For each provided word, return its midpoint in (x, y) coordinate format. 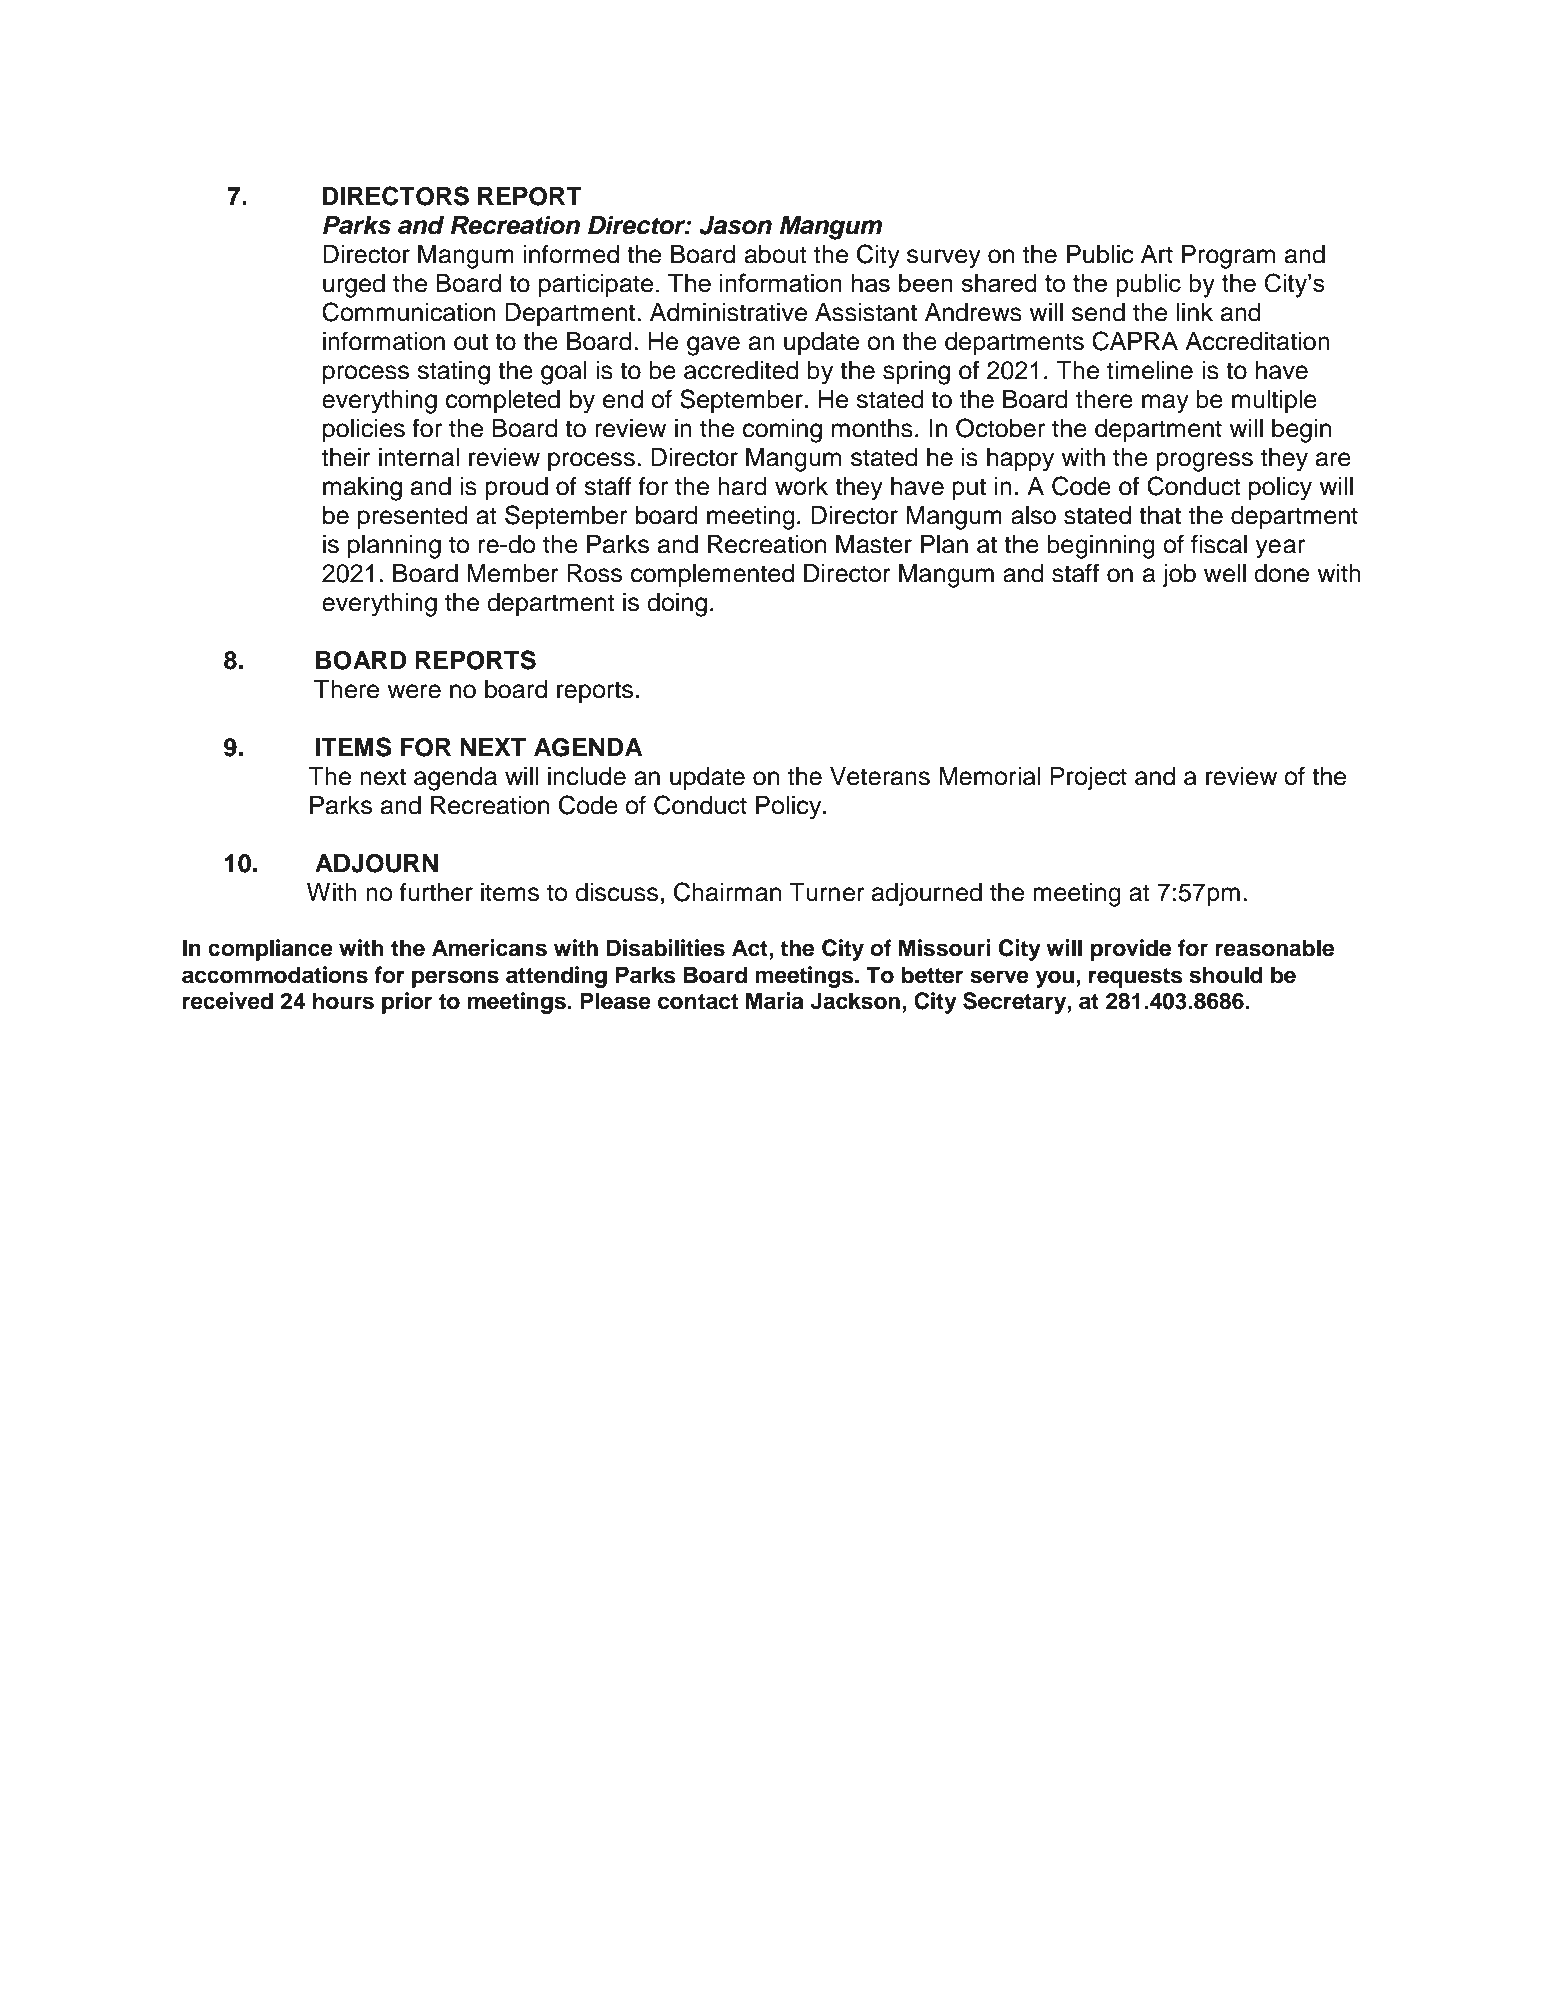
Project (1088, 779)
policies (364, 431)
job (1179, 576)
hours (343, 1001)
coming (782, 431)
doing (677, 605)
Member (513, 573)
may (1165, 404)
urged (354, 286)
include (587, 776)
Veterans (880, 776)
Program (1228, 257)
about (776, 254)
